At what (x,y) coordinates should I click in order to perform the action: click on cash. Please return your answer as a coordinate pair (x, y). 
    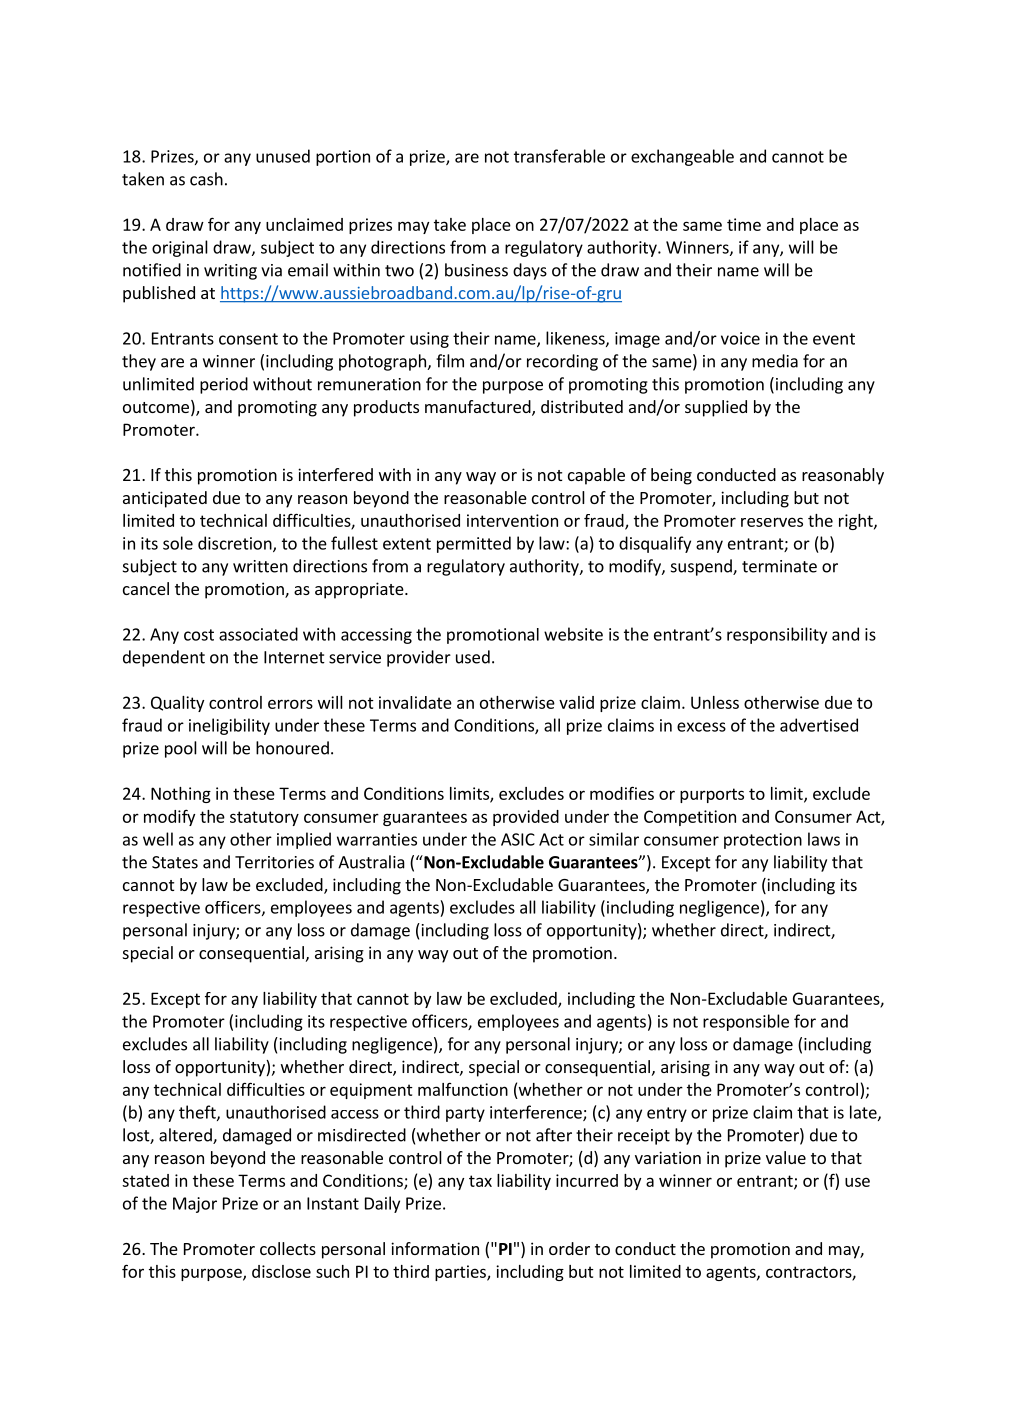
    Looking at the image, I should click on (206, 179).
